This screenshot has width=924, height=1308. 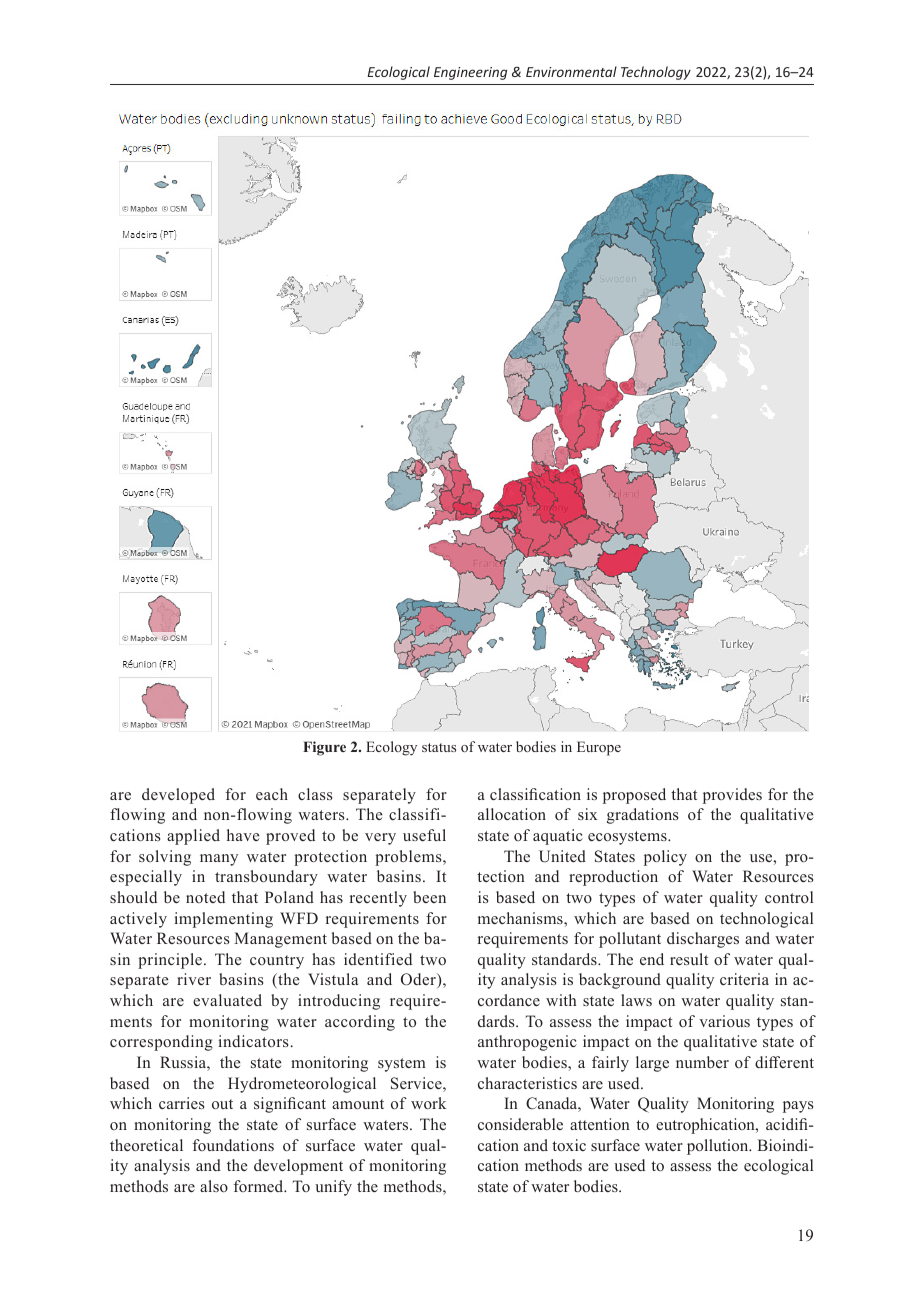 What do you see at coordinates (233, 1145) in the screenshot?
I see `foundations` at bounding box center [233, 1145].
